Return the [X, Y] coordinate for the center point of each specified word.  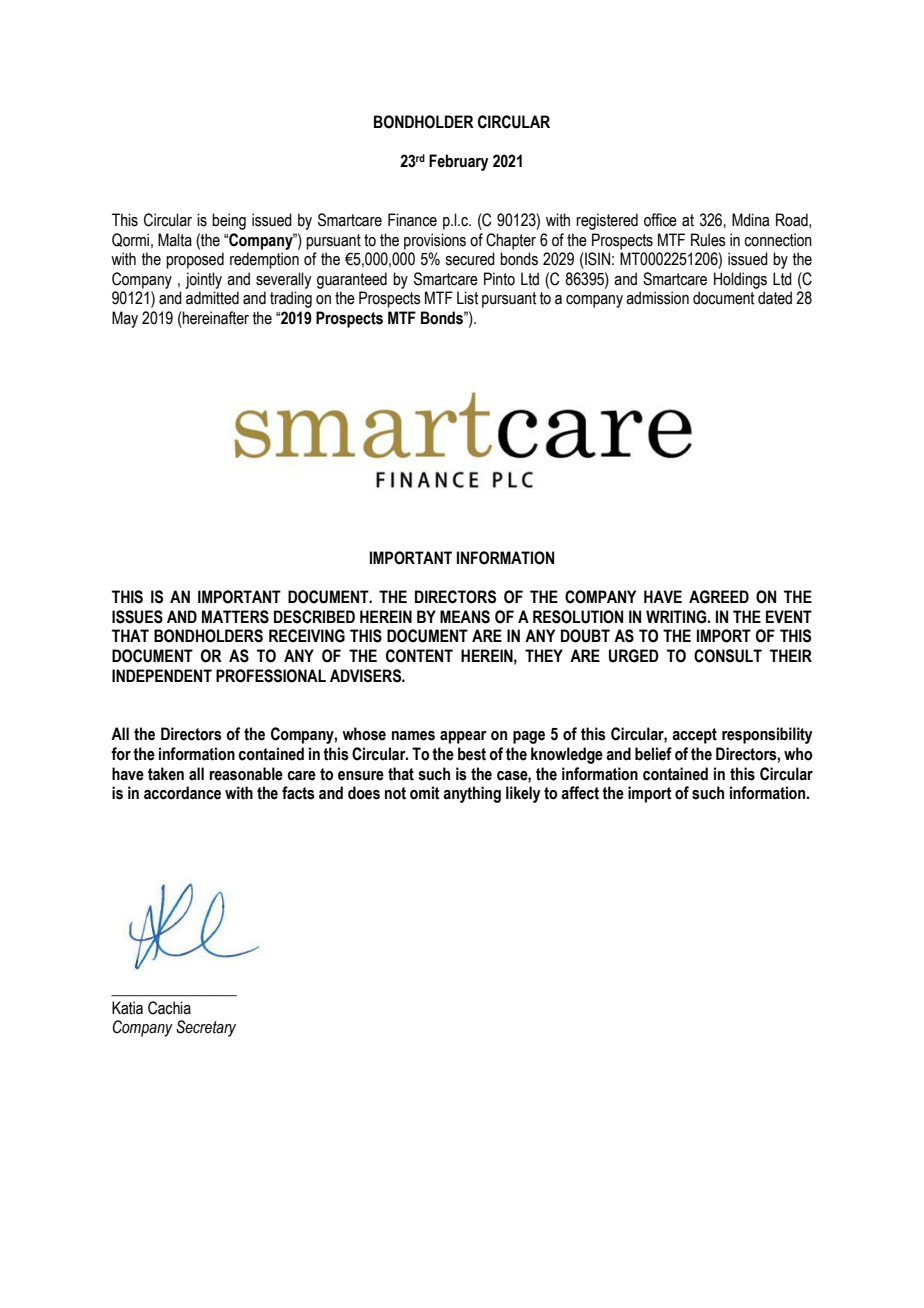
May [125, 319]
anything [472, 794]
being [229, 221]
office [660, 220]
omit [425, 793]
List [467, 298]
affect [580, 793]
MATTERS [235, 617]
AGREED [719, 597]
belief [653, 754]
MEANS [465, 617]
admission [657, 298]
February [459, 162]
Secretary [206, 1028]
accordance [182, 793]
